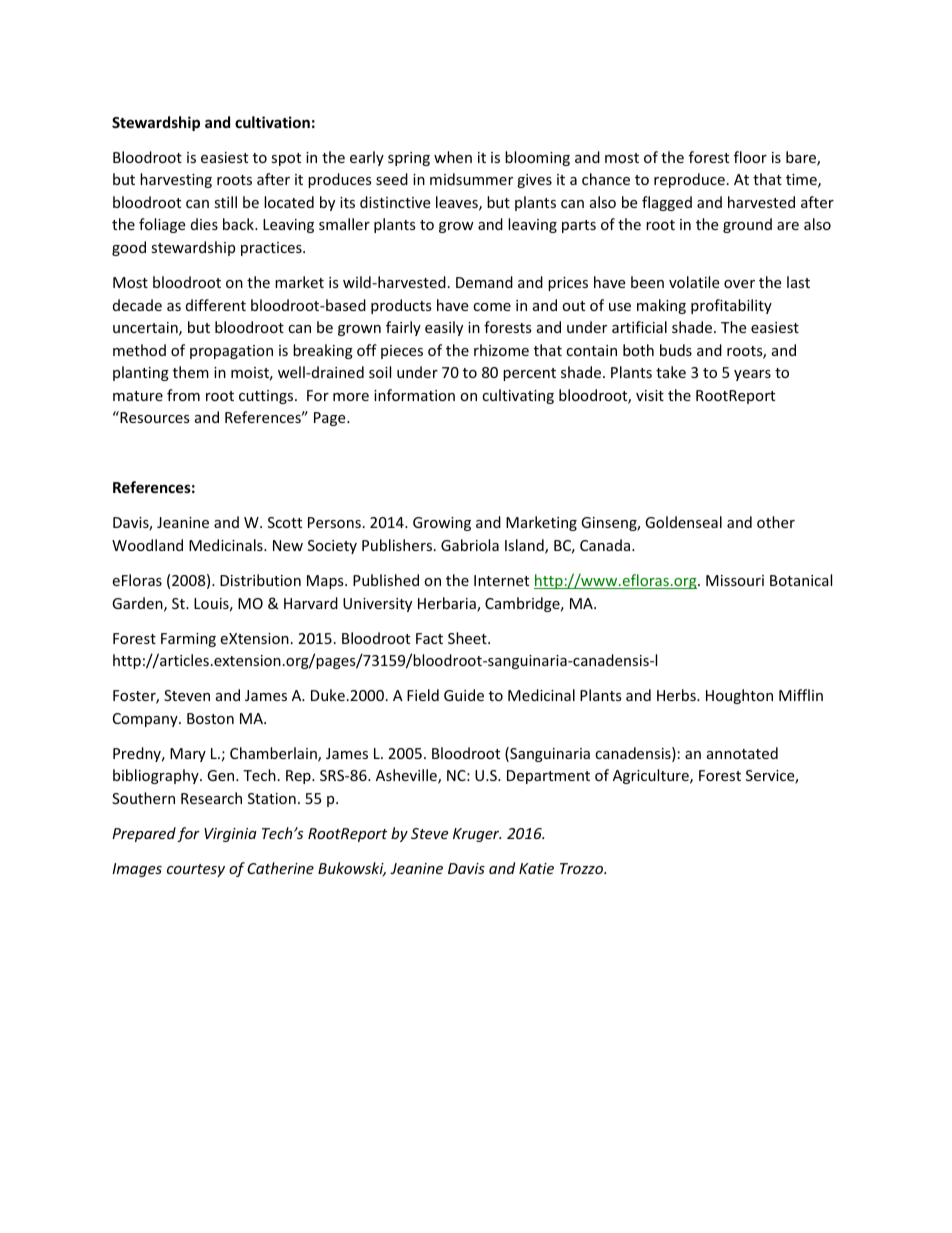 The height and width of the document is (1233, 952). What do you see at coordinates (414, 395) in the document?
I see `information` at bounding box center [414, 395].
